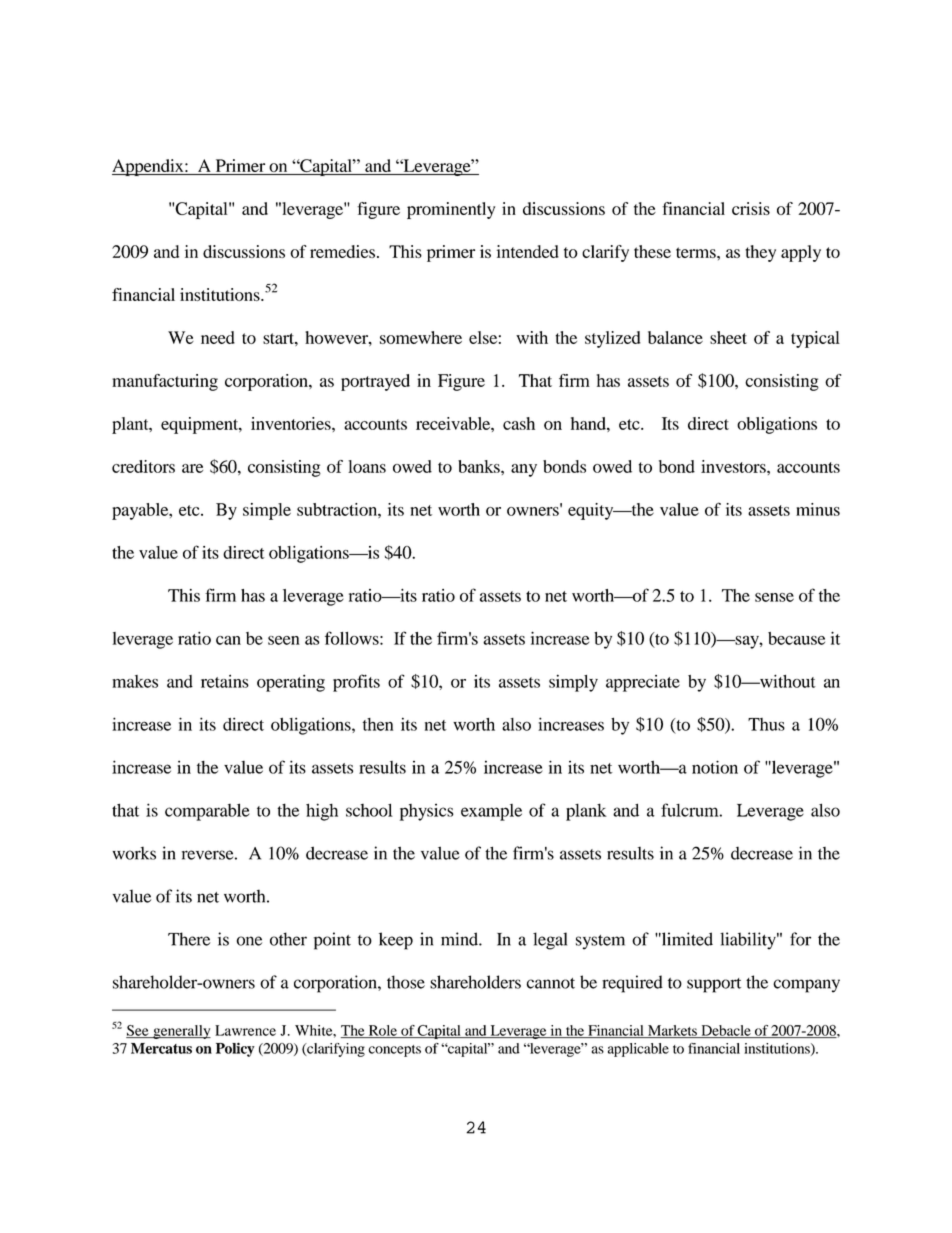 The height and width of the screenshot is (1233, 952). What do you see at coordinates (796, 638) in the screenshot?
I see `because` at bounding box center [796, 638].
